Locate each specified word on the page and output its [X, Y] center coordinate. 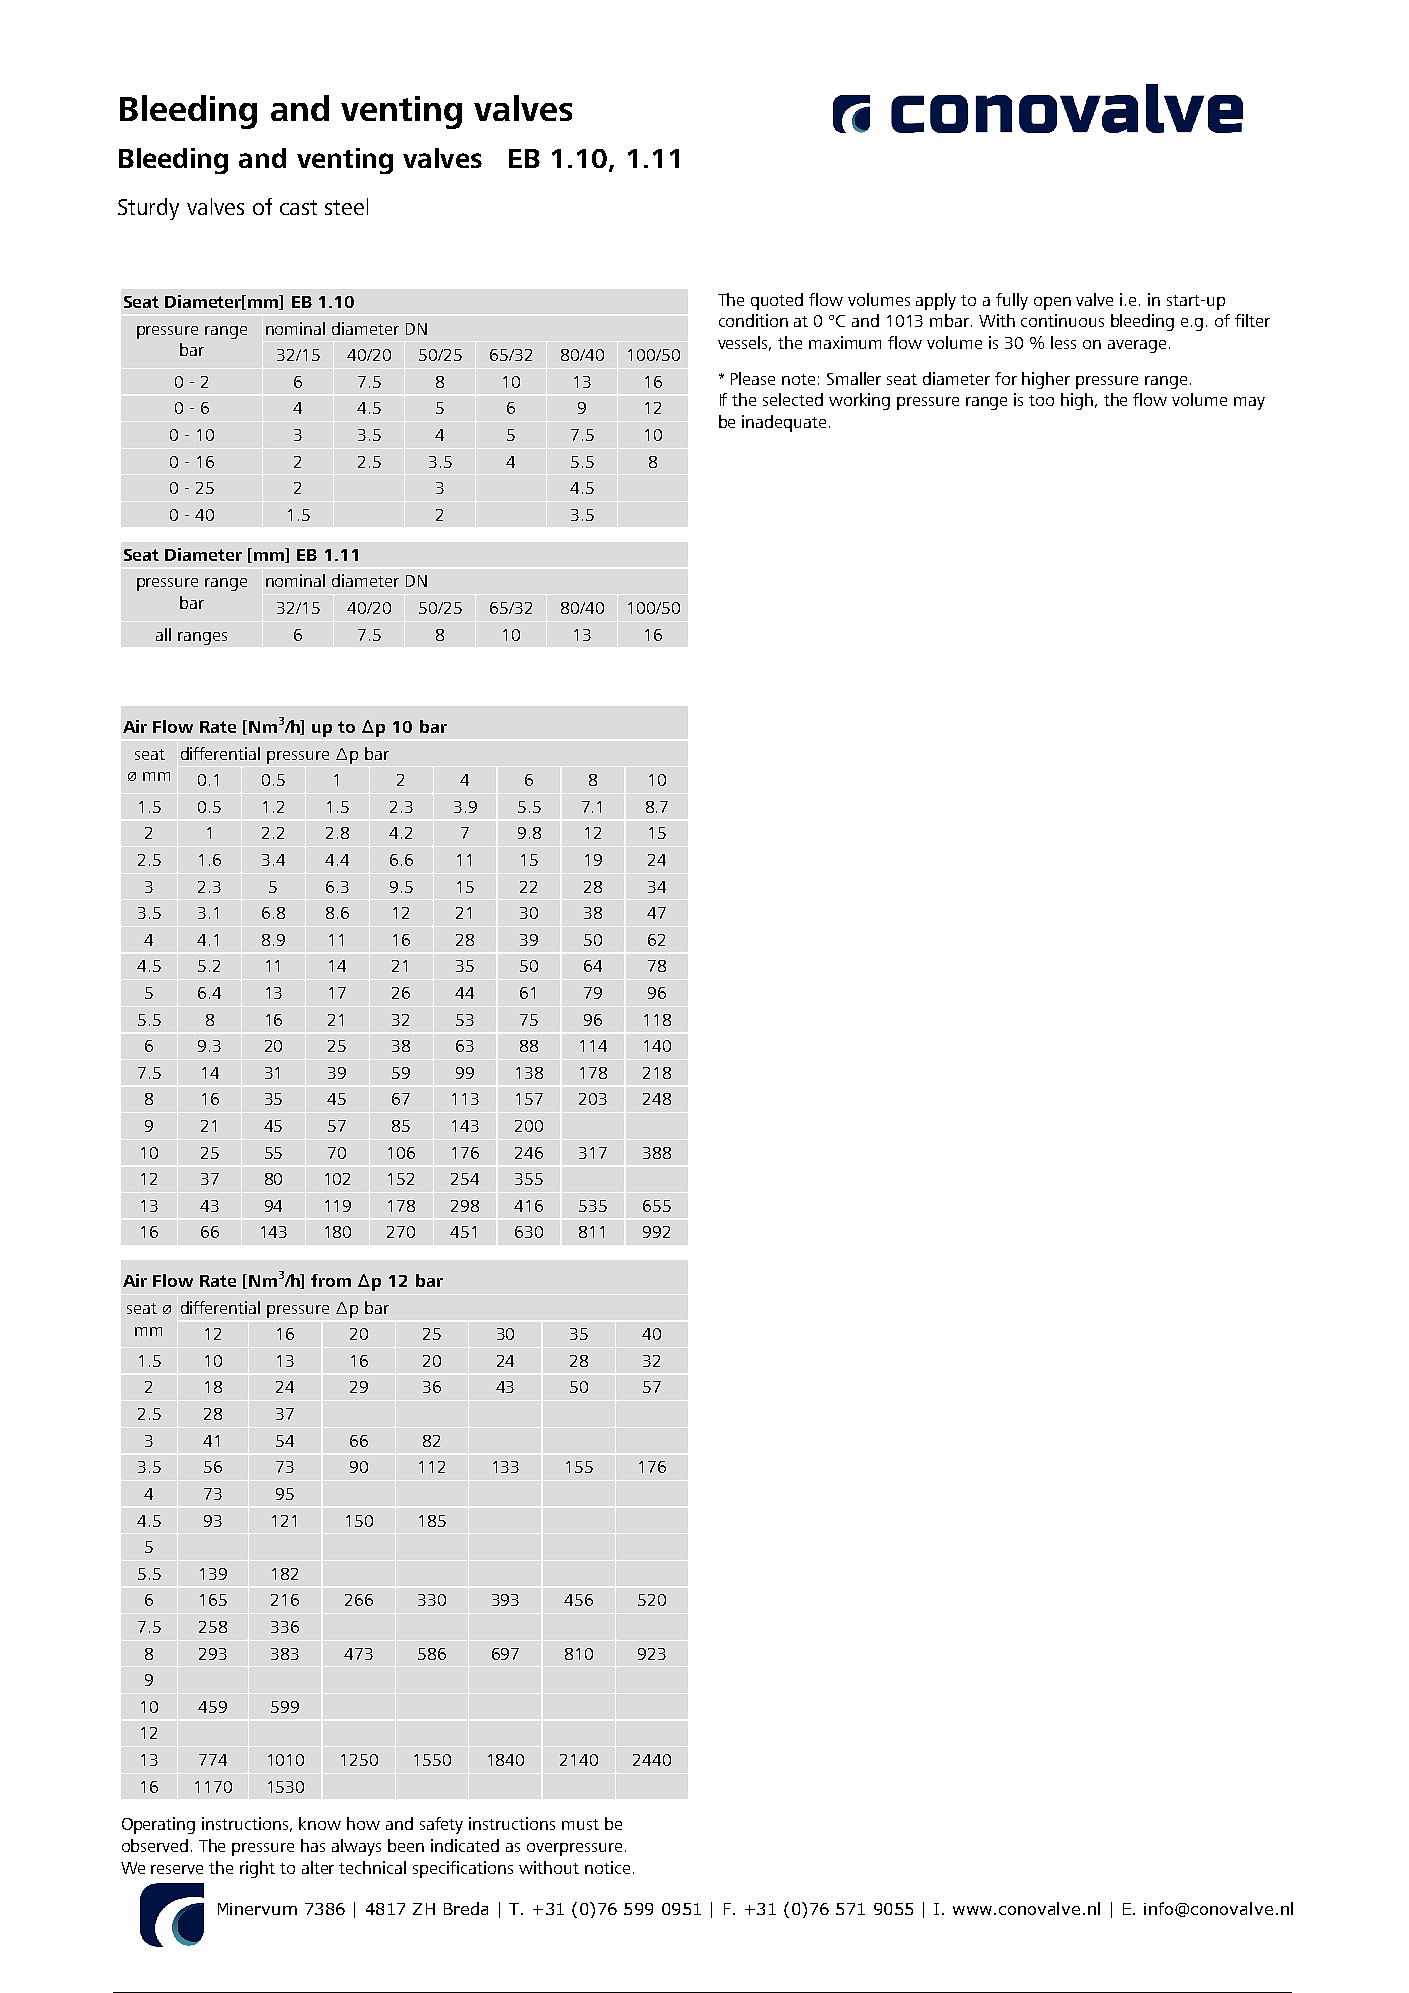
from [331, 1280]
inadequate [784, 423]
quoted [777, 301]
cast [298, 207]
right [257, 1869]
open [1052, 303]
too [1041, 400]
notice [607, 1867]
